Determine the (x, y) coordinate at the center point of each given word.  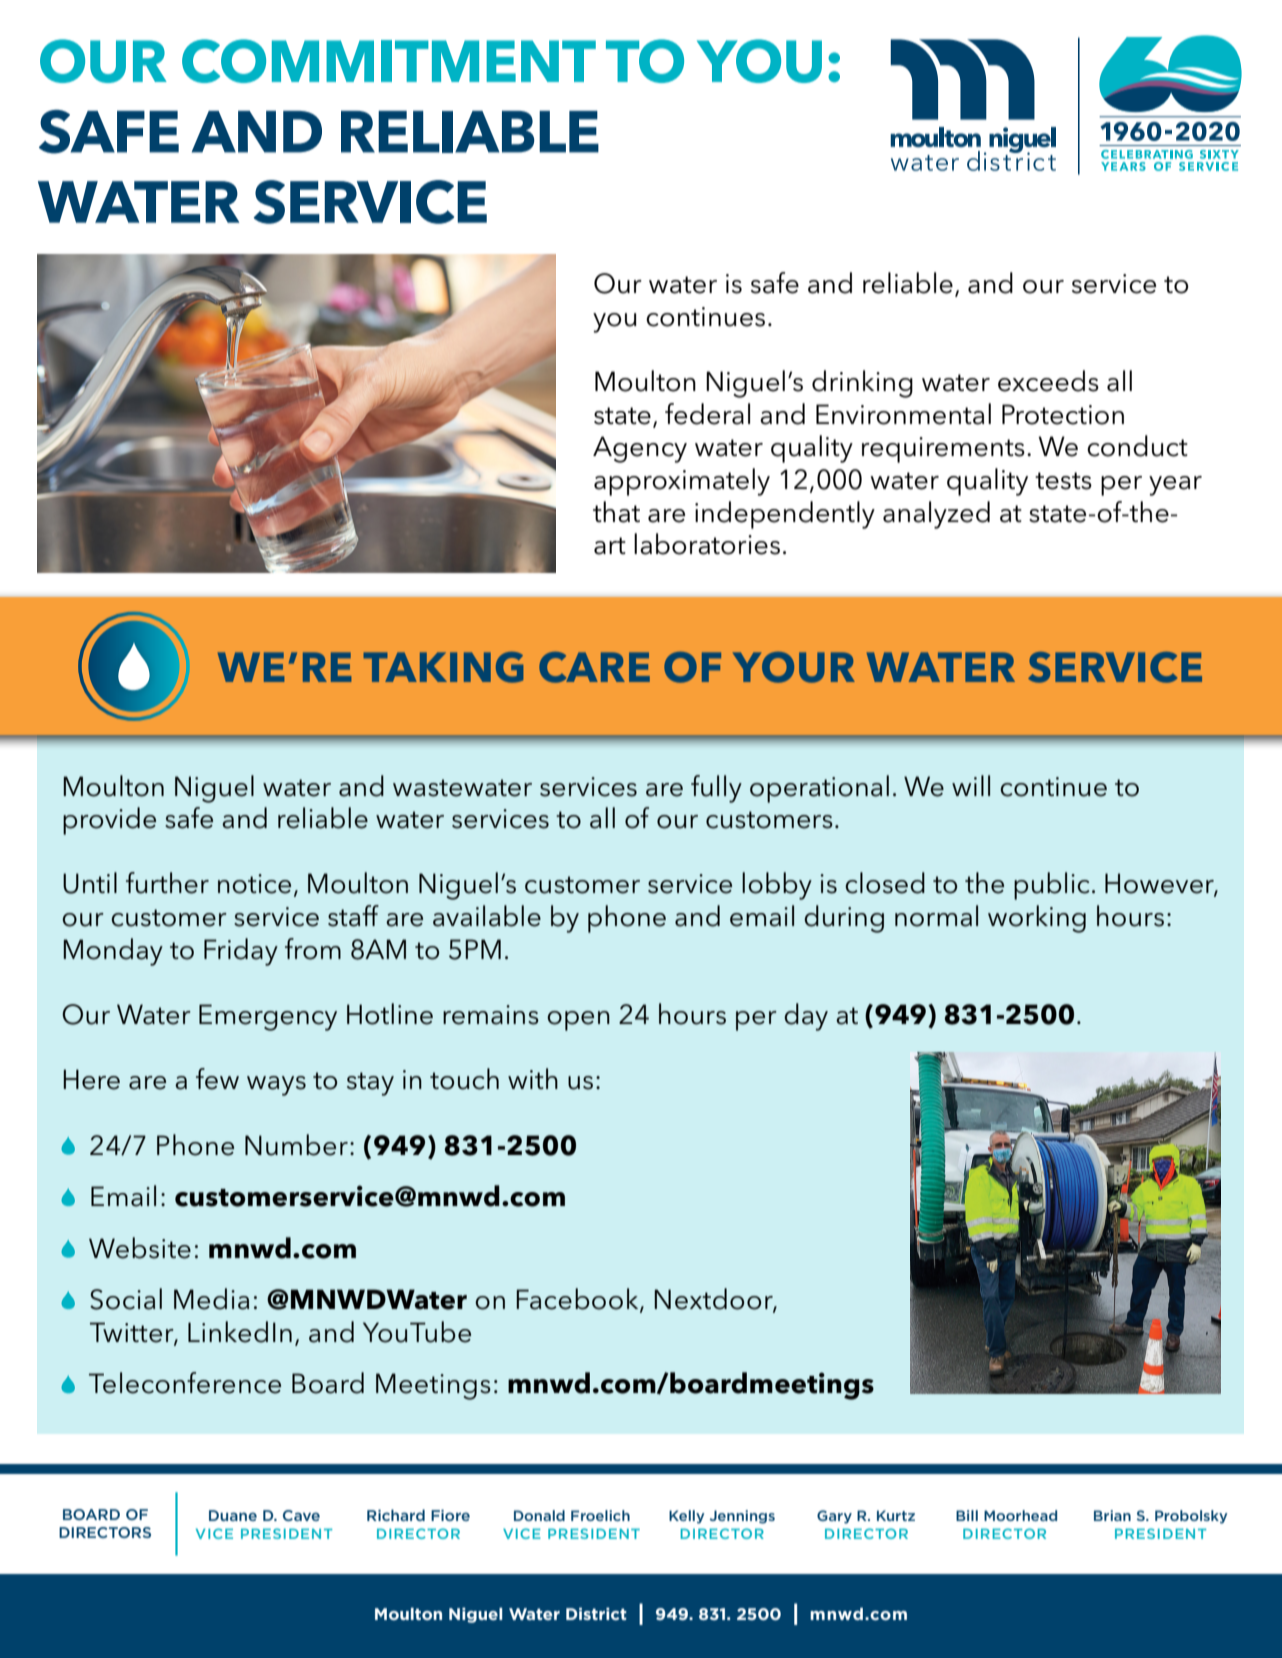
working (1037, 919)
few (217, 1079)
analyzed (936, 515)
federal (707, 414)
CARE (594, 667)
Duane (233, 1515)
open (578, 1021)
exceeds (1048, 381)
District (596, 1614)
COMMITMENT (389, 61)
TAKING (443, 667)
